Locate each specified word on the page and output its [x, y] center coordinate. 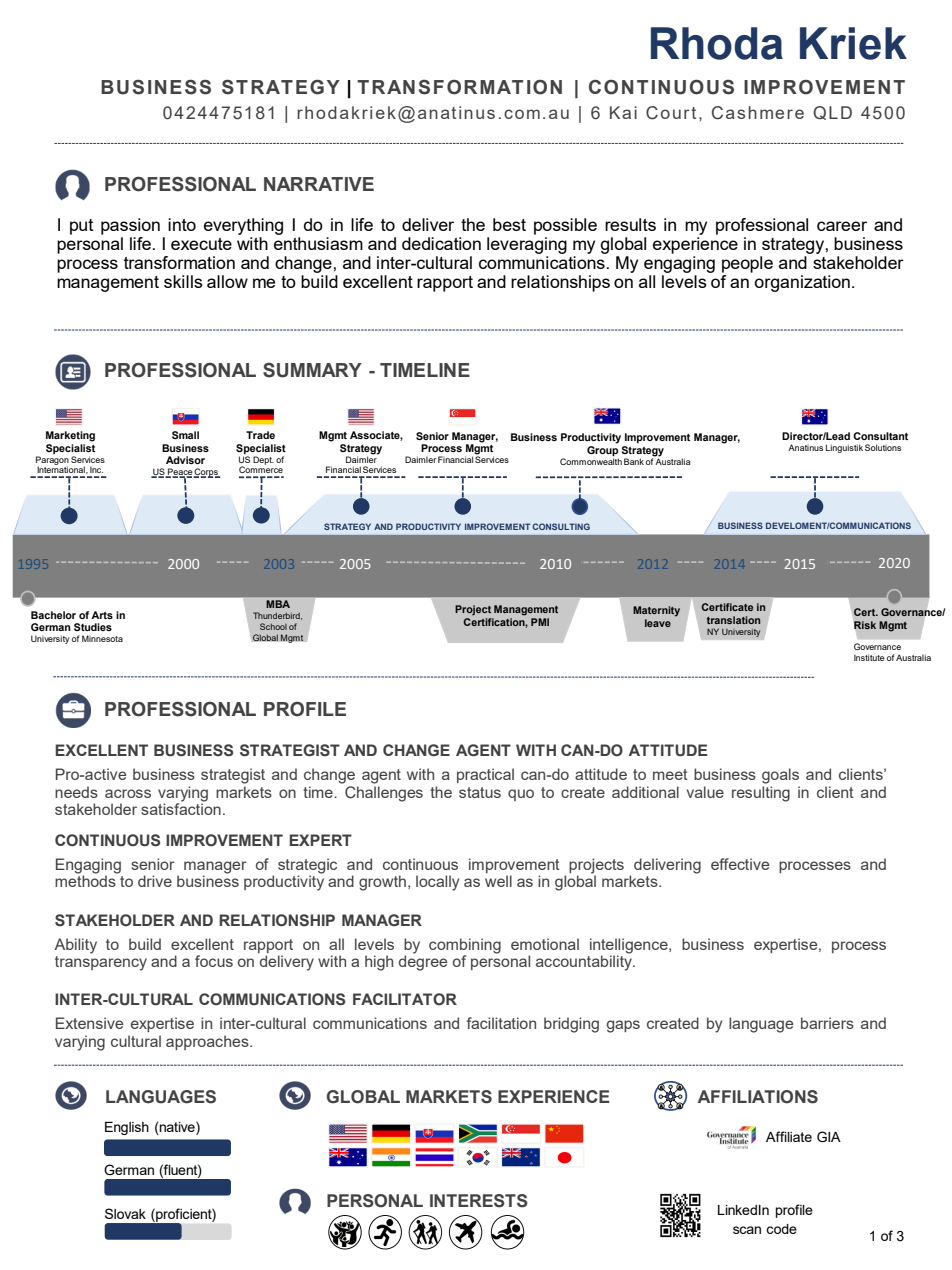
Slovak [125, 1213]
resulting [761, 794]
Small [185, 435]
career [842, 226]
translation [733, 620]
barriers [827, 1023]
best [509, 224]
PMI [540, 622]
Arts [102, 615]
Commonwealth [591, 461]
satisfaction [181, 808]
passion [130, 226]
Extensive [89, 1023]
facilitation [501, 1023]
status [480, 792]
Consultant [880, 436]
